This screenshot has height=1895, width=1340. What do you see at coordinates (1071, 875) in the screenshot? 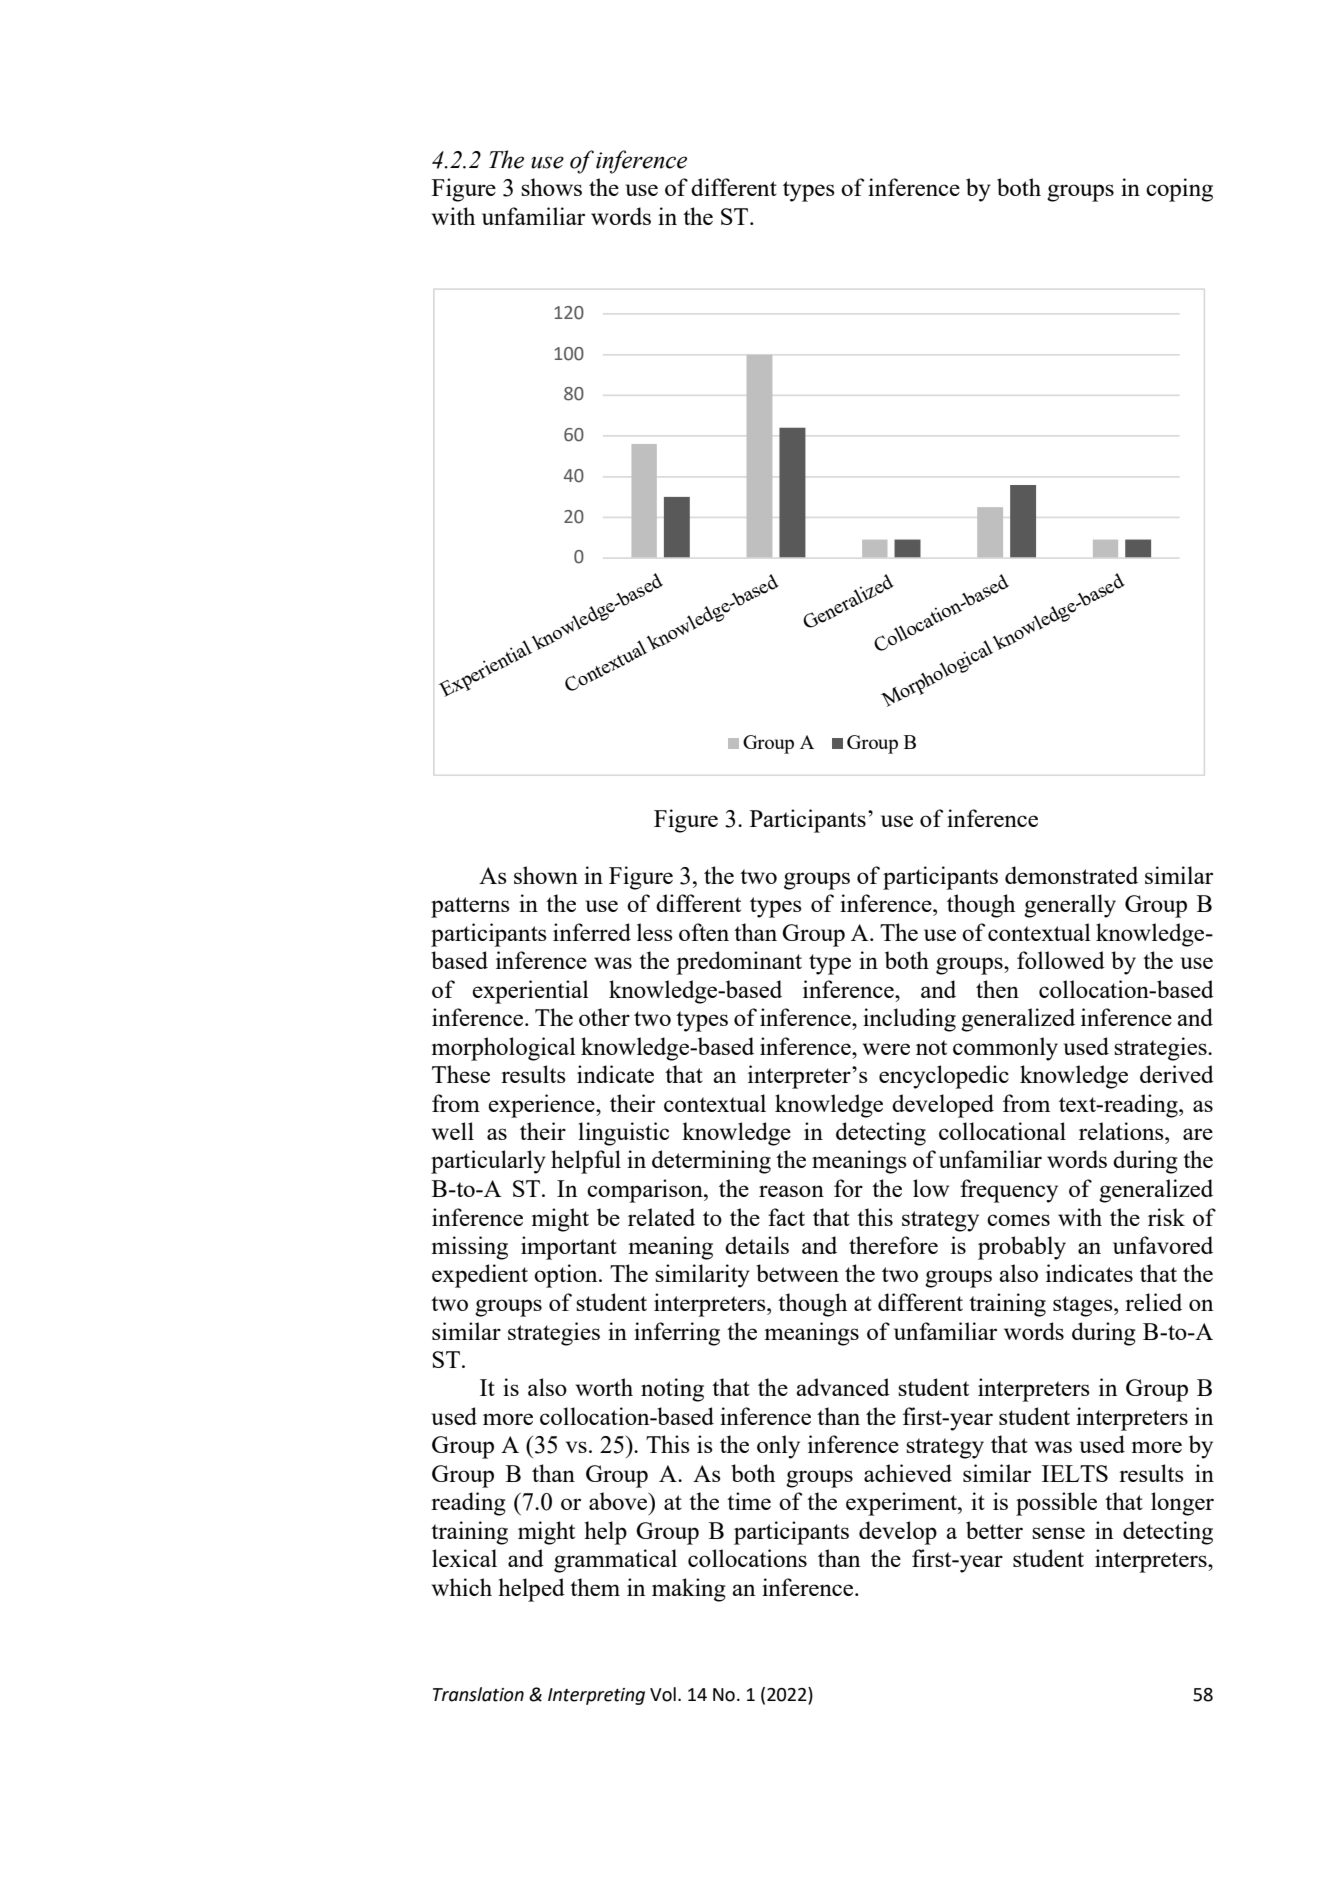
I see `demonstrated` at bounding box center [1071, 875].
